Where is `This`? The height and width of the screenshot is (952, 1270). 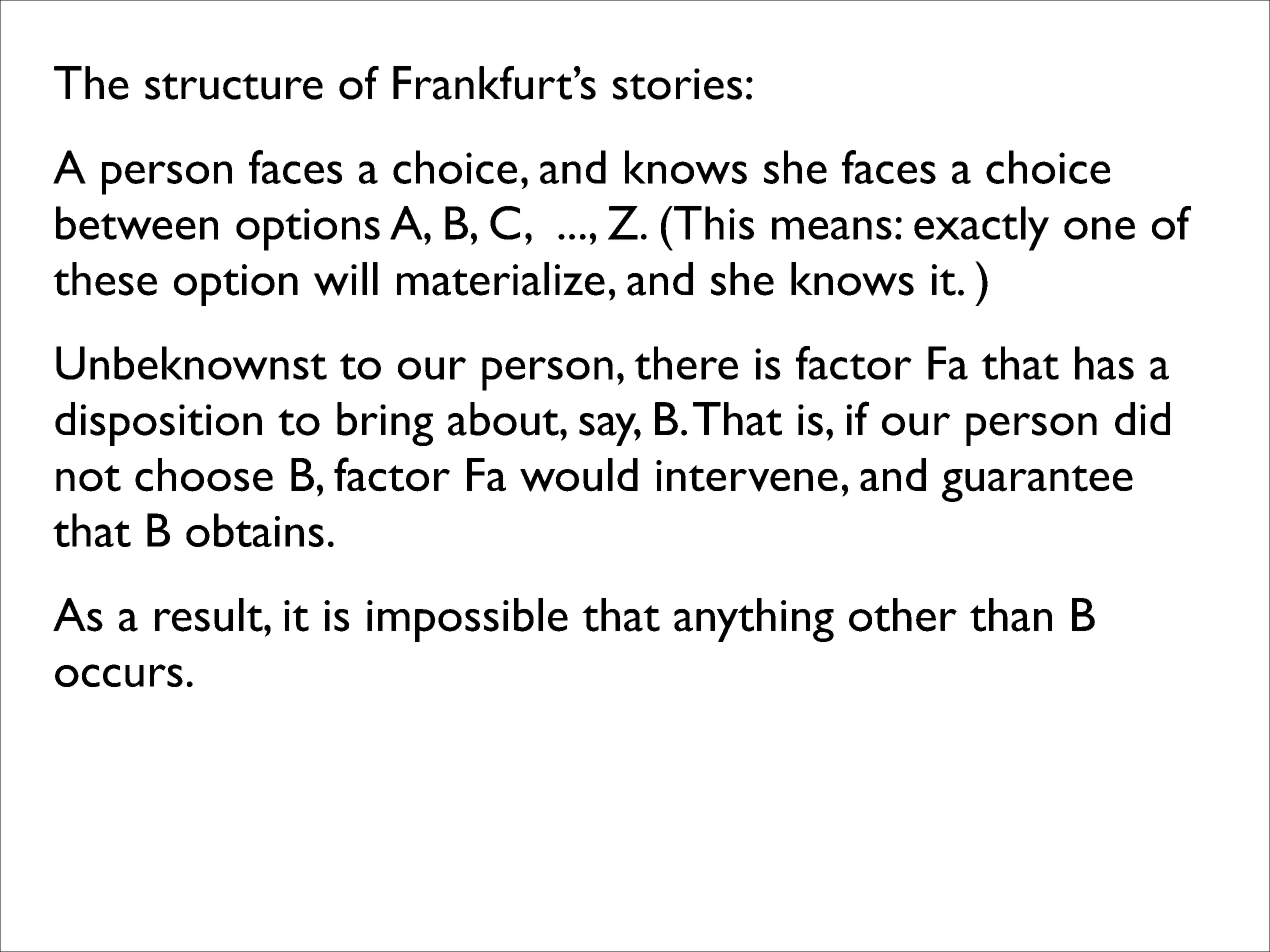
This is located at coordinates (713, 223).
